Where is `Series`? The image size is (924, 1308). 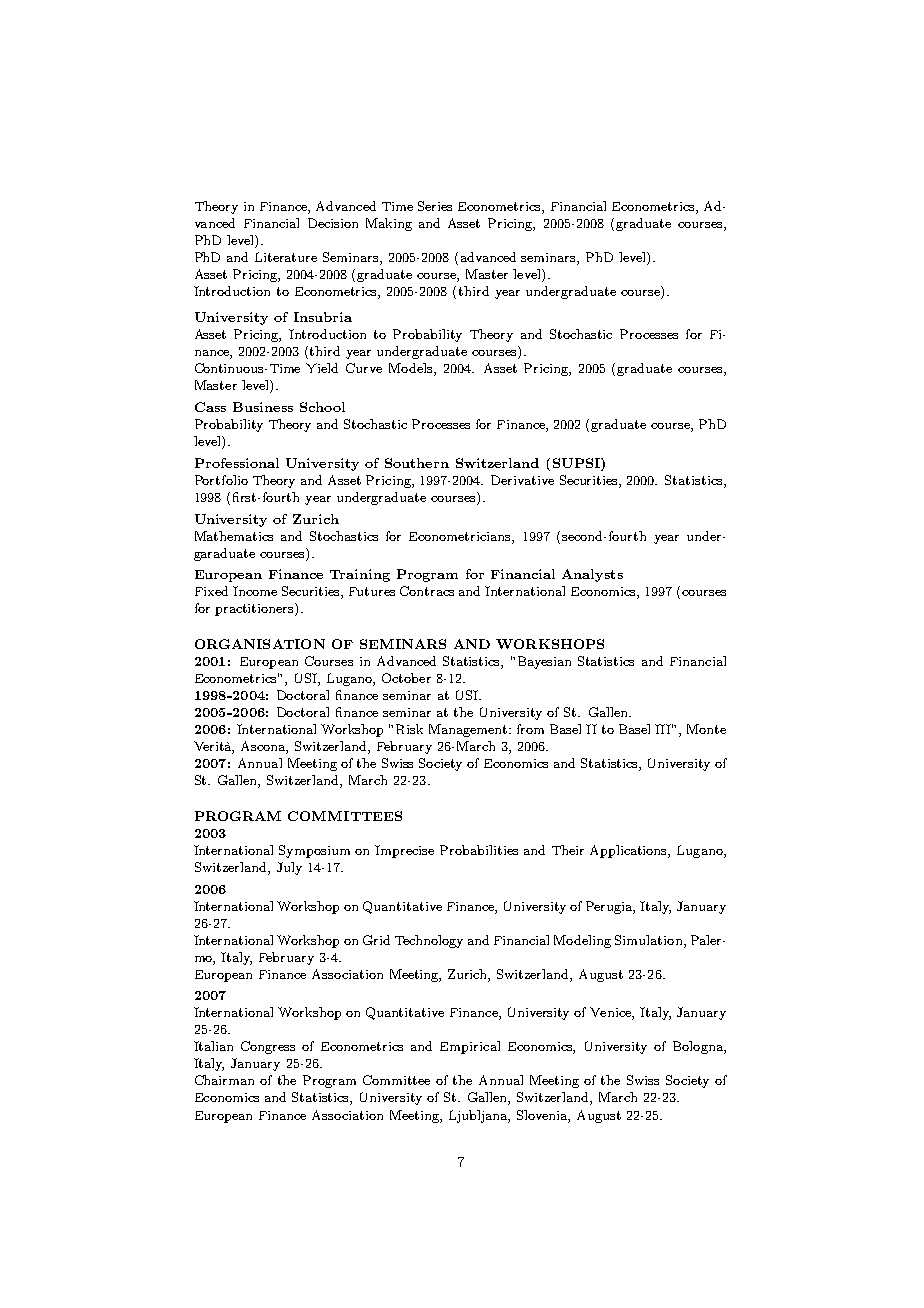
Series is located at coordinates (435, 206).
